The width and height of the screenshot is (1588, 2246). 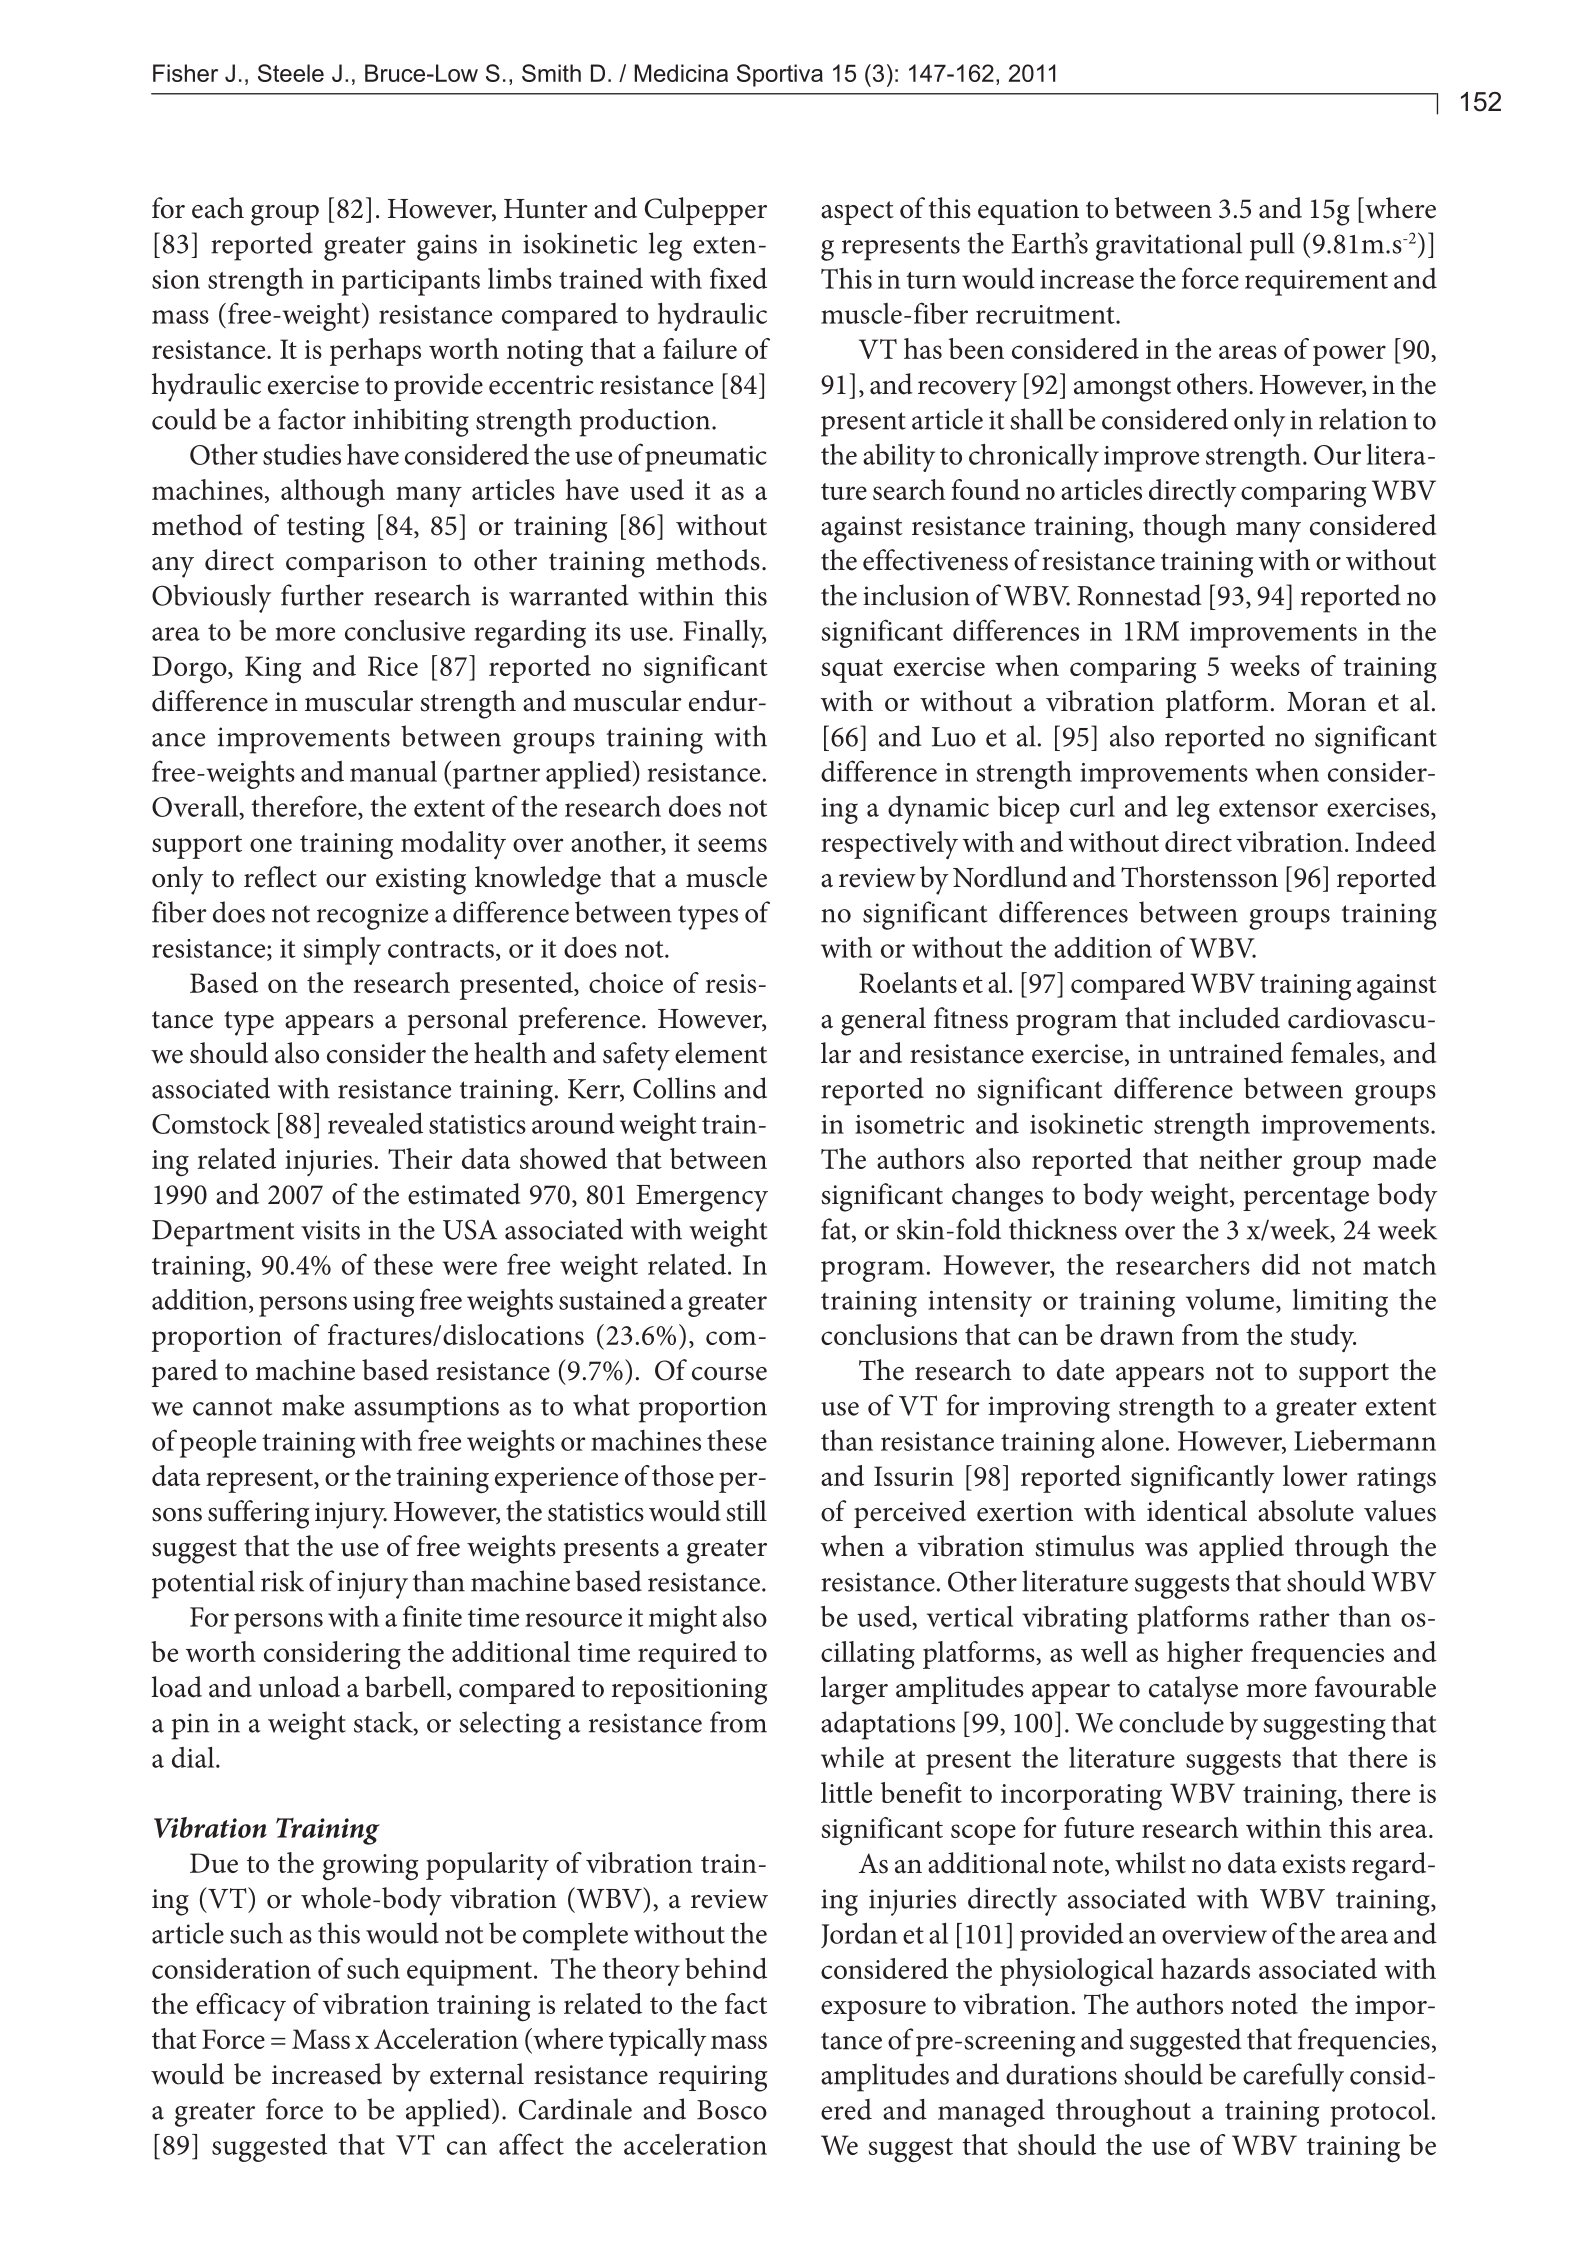 I want to click on Moran, so click(x=1326, y=702).
